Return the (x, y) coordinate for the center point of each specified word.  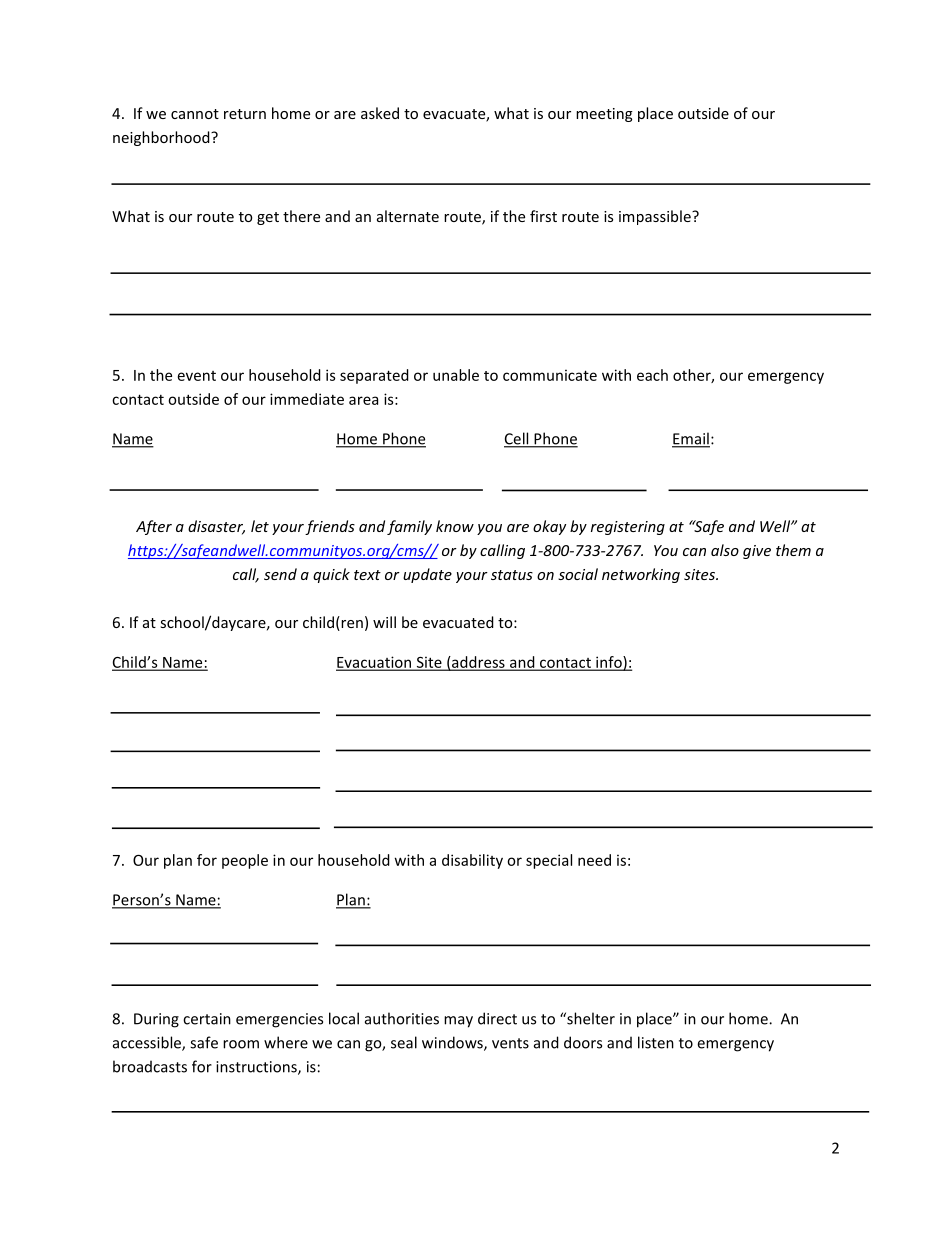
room (241, 1044)
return (245, 114)
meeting (604, 115)
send (280, 574)
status (512, 575)
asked (380, 113)
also (725, 550)
